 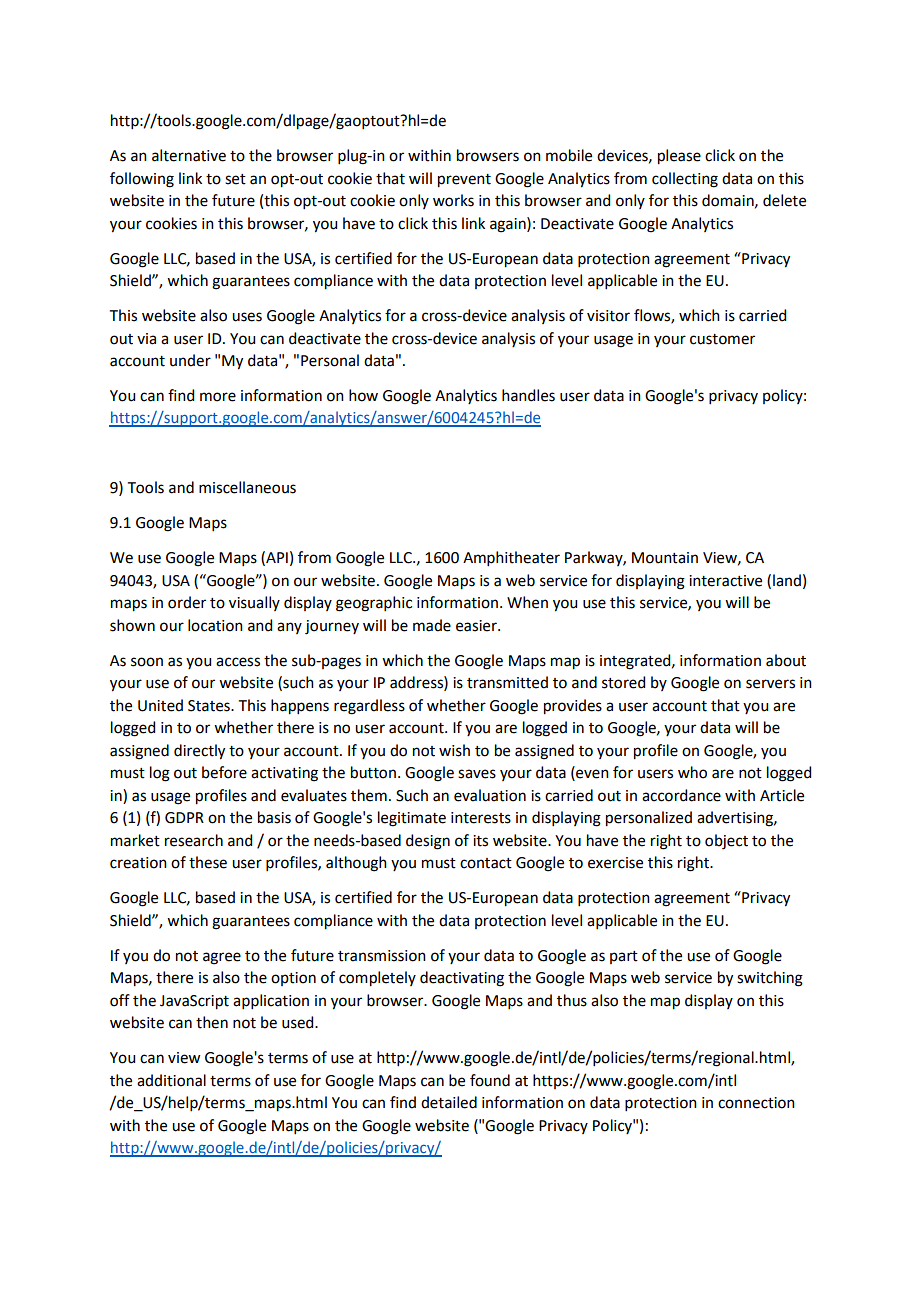 What do you see at coordinates (208, 862) in the screenshot?
I see `these` at bounding box center [208, 862].
